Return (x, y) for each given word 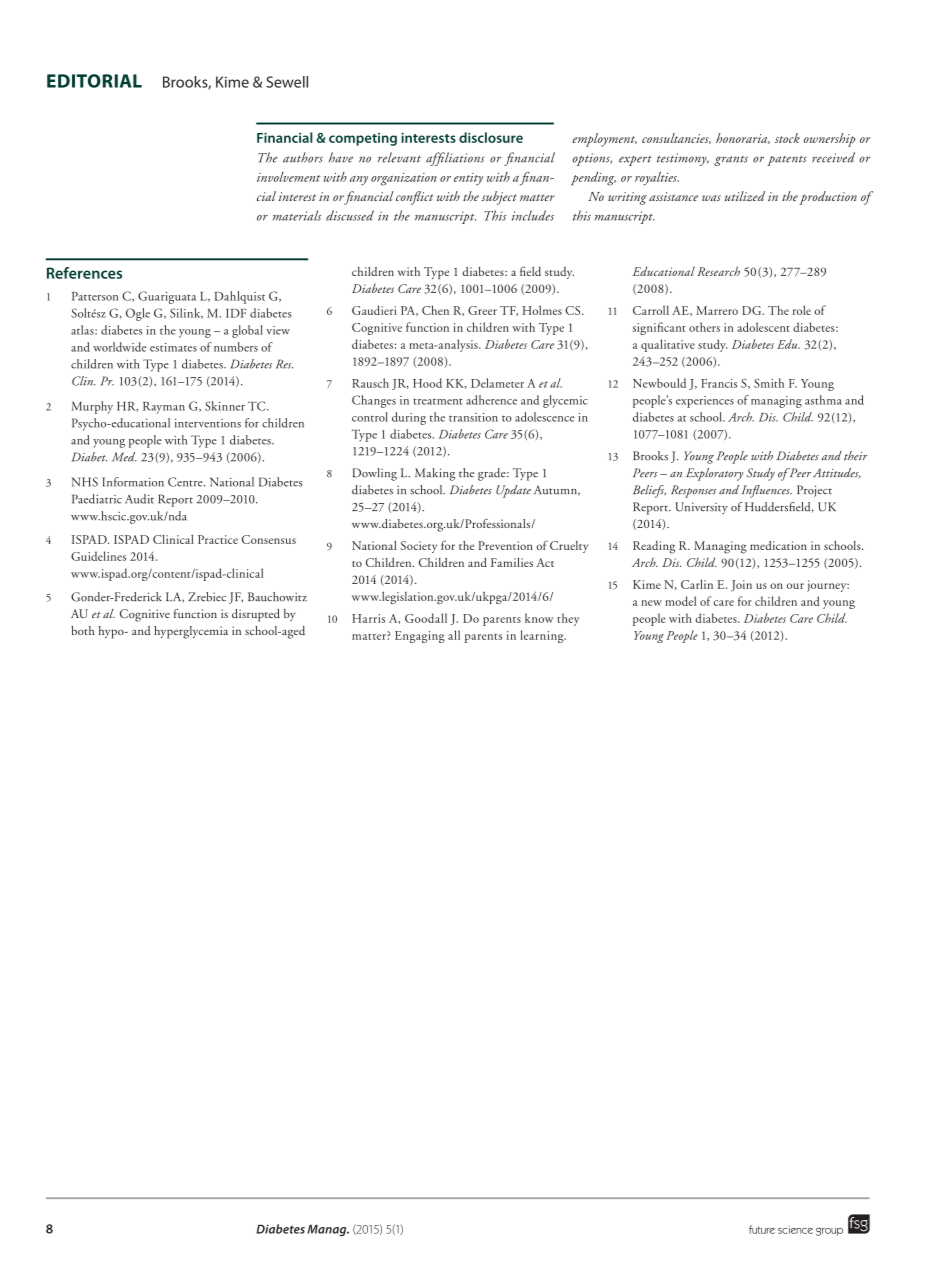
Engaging (420, 637)
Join (741, 586)
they (568, 619)
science (795, 1229)
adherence (491, 400)
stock (787, 138)
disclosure (491, 137)
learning (543, 636)
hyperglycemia (191, 632)
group (829, 1231)
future (762, 1229)
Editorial (94, 81)
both (82, 630)
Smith (769, 383)
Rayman (164, 408)
